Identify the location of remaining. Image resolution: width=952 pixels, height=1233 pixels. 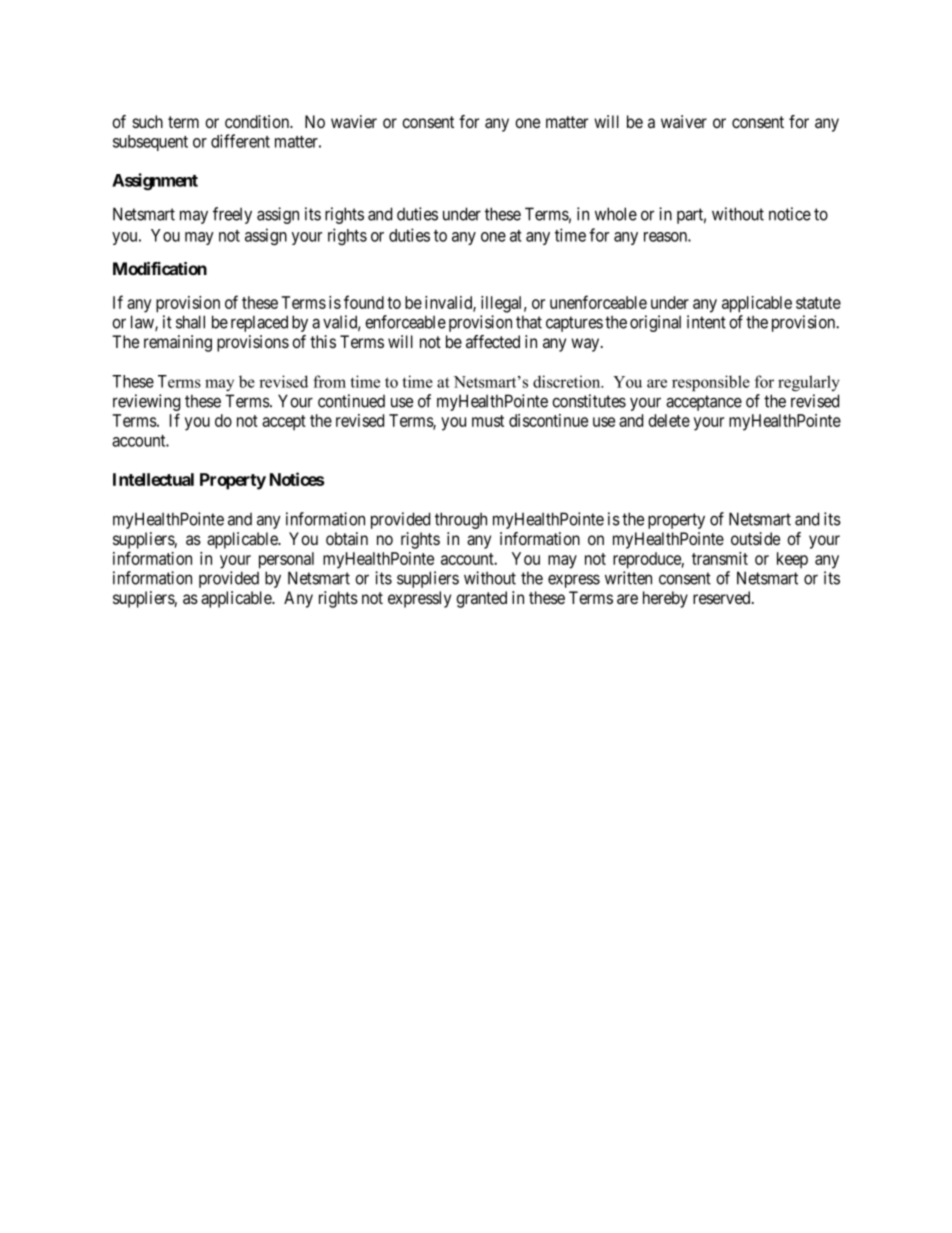
(178, 343).
